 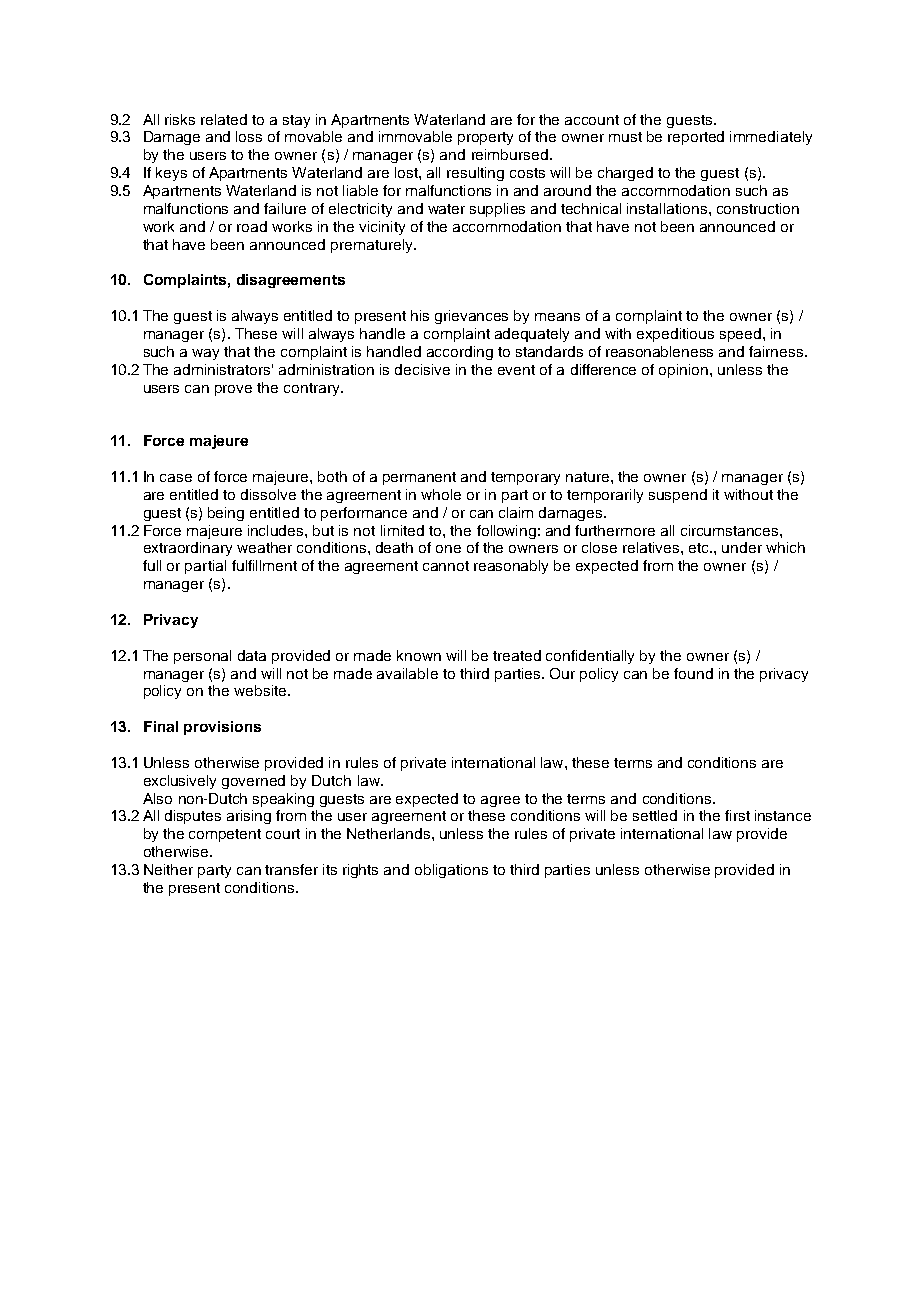 I want to click on reported, so click(x=696, y=138).
